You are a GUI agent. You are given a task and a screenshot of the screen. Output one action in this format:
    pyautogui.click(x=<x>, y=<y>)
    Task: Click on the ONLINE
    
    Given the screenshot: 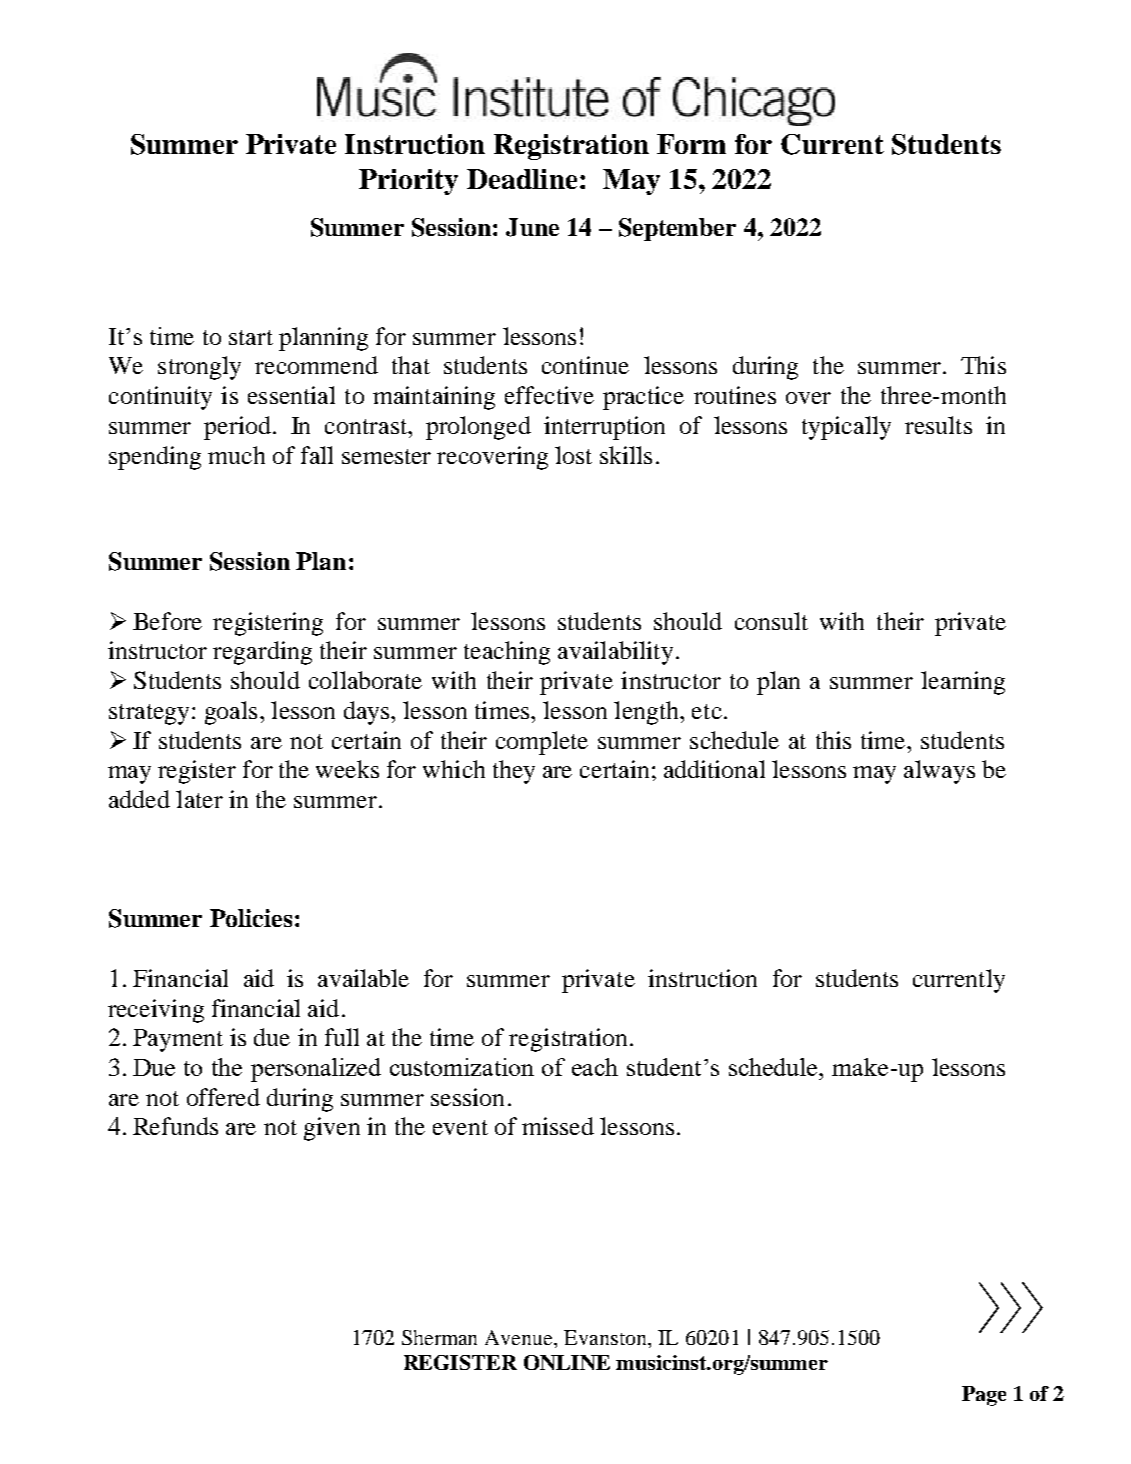 What is the action you would take?
    pyautogui.click(x=567, y=1362)
